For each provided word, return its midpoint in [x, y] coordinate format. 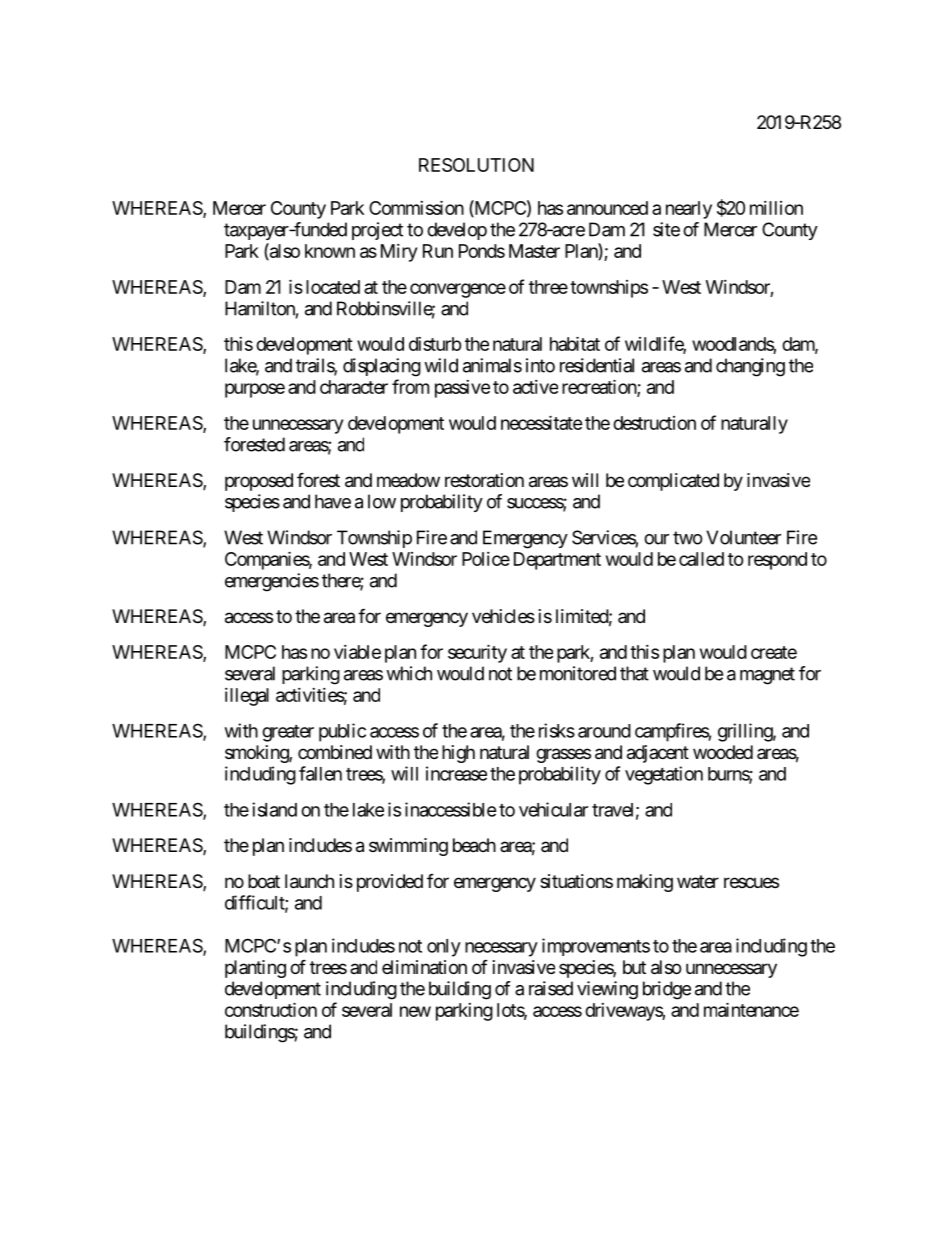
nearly [689, 210]
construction [271, 1009]
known [330, 251]
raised [551, 988]
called [701, 559]
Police [486, 559]
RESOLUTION [476, 165]
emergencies [272, 582]
